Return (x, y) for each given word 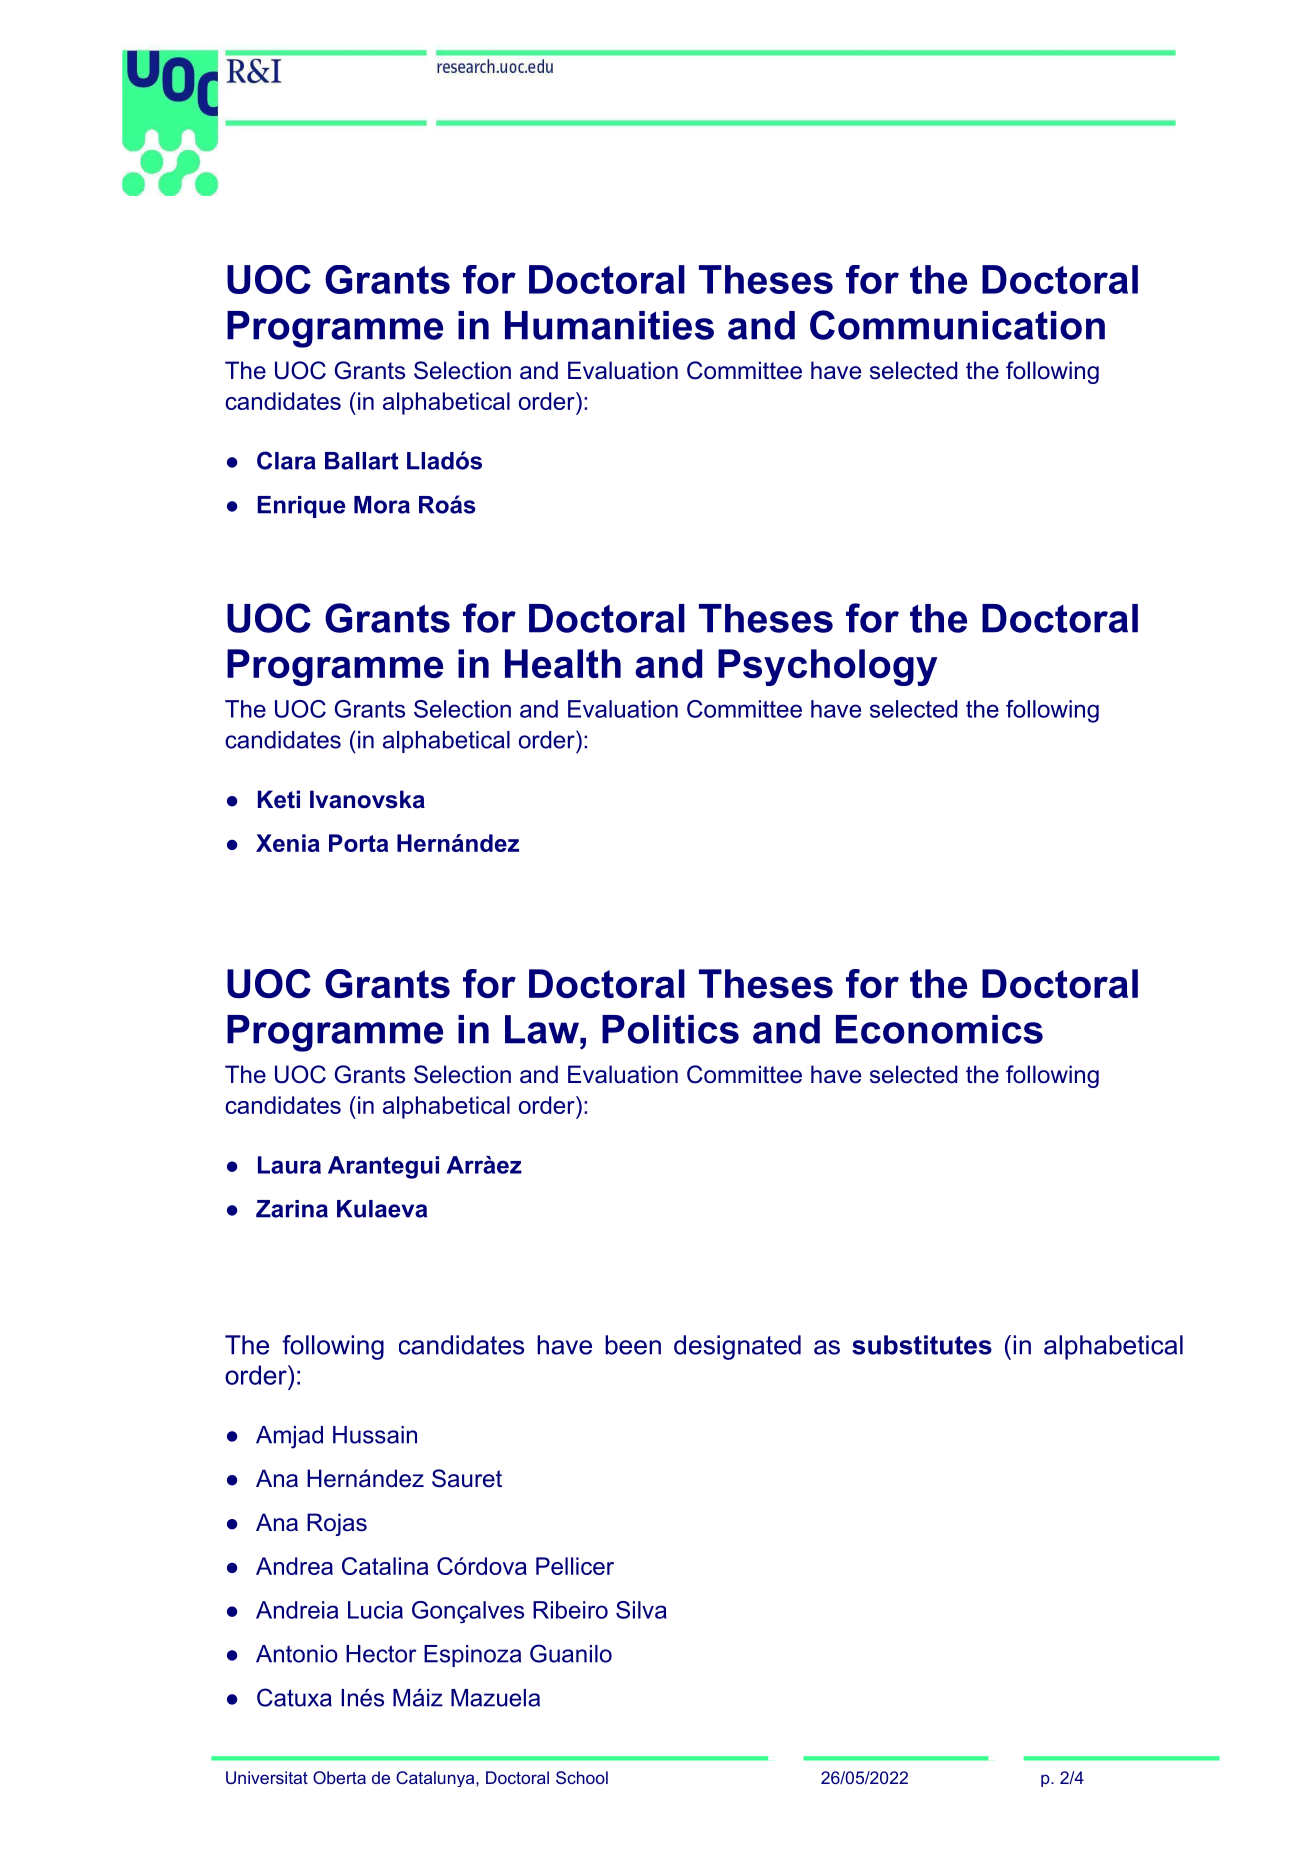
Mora (382, 505)
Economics (939, 1029)
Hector (381, 1654)
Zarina (292, 1209)
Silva (641, 1610)
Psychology (827, 667)
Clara (286, 460)
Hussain (375, 1435)
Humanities (609, 325)
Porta (358, 843)
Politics (670, 1029)
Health (563, 663)
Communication (957, 325)
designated (737, 1347)
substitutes (922, 1345)
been (633, 1345)
